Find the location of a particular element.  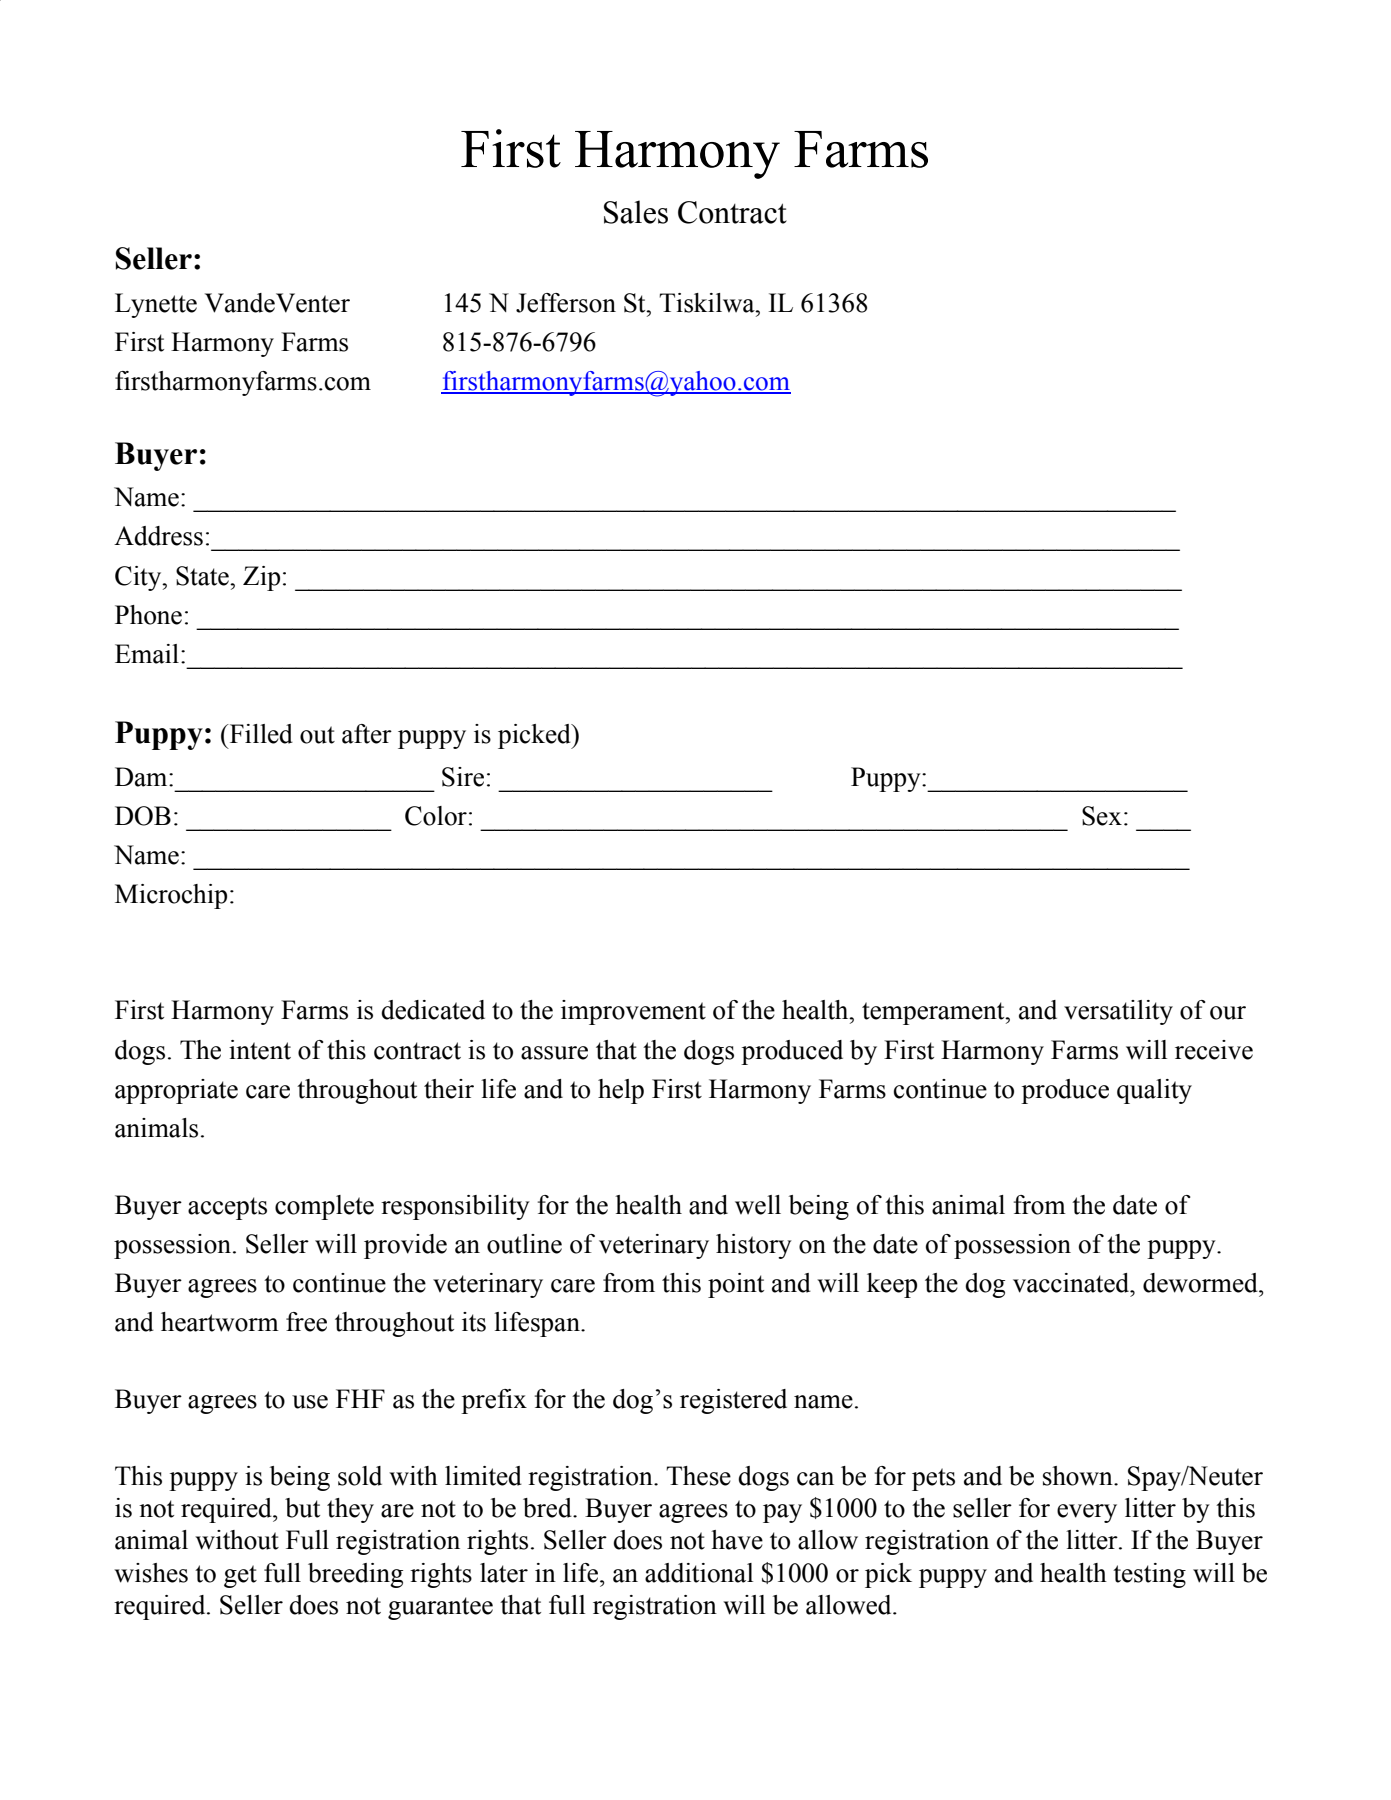

Sire is located at coordinates (463, 777).
